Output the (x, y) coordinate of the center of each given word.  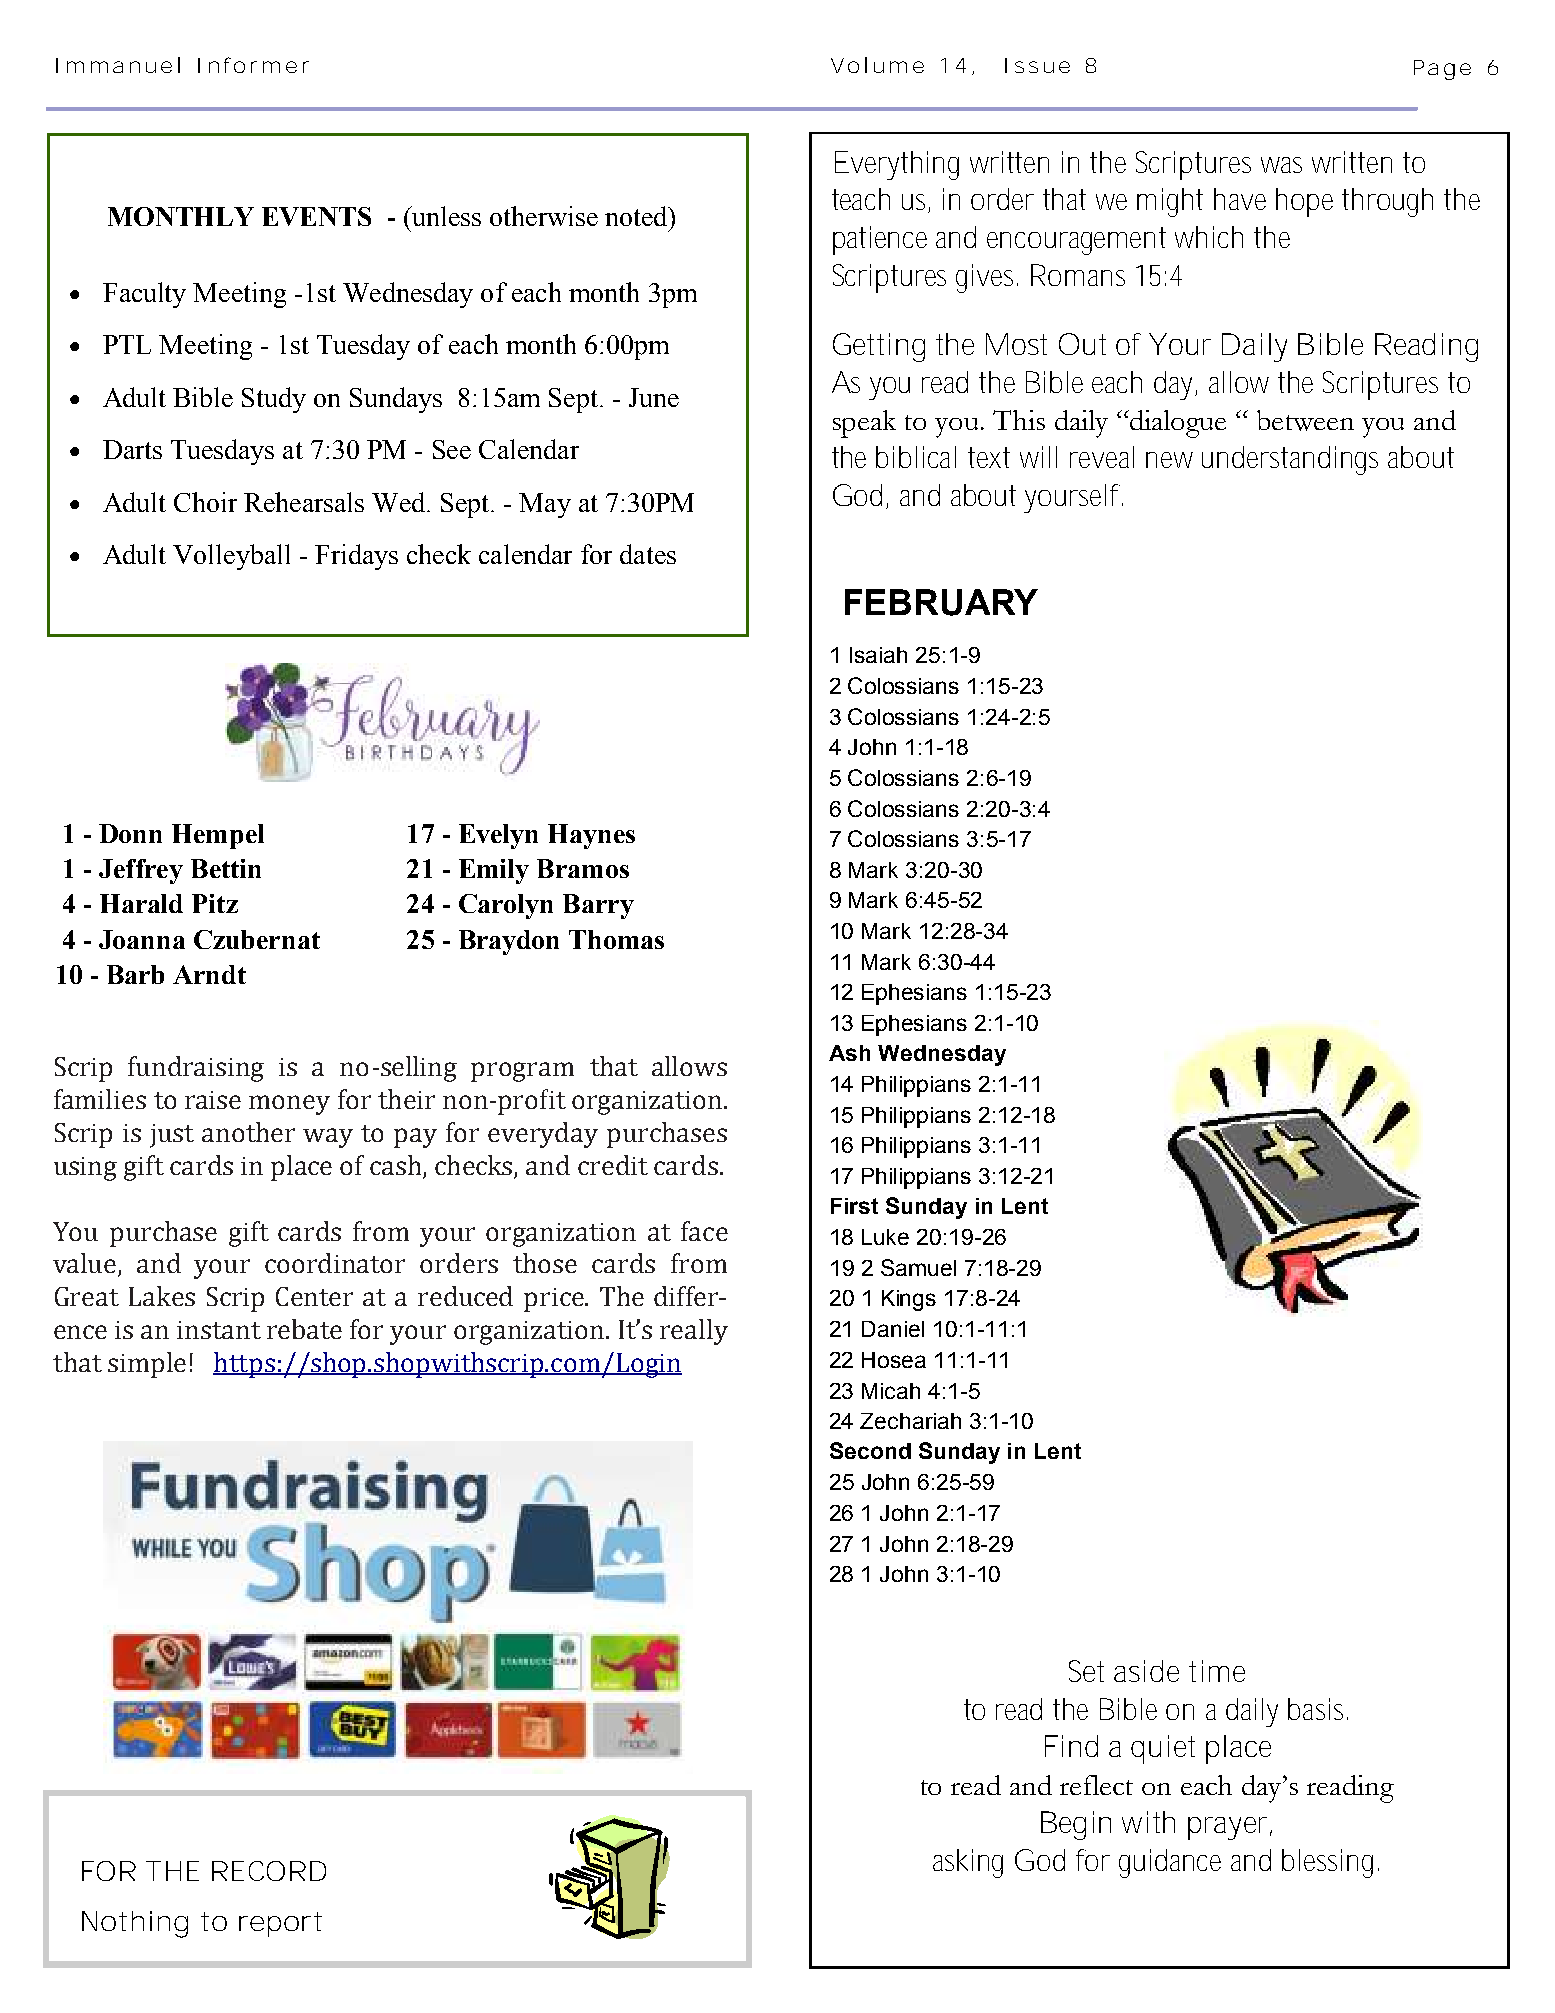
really (694, 1332)
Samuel (918, 1267)
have (1240, 199)
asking (968, 1863)
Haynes (591, 836)
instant (219, 1330)
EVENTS (316, 216)
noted (637, 216)
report (280, 1924)
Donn (130, 833)
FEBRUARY (941, 602)
